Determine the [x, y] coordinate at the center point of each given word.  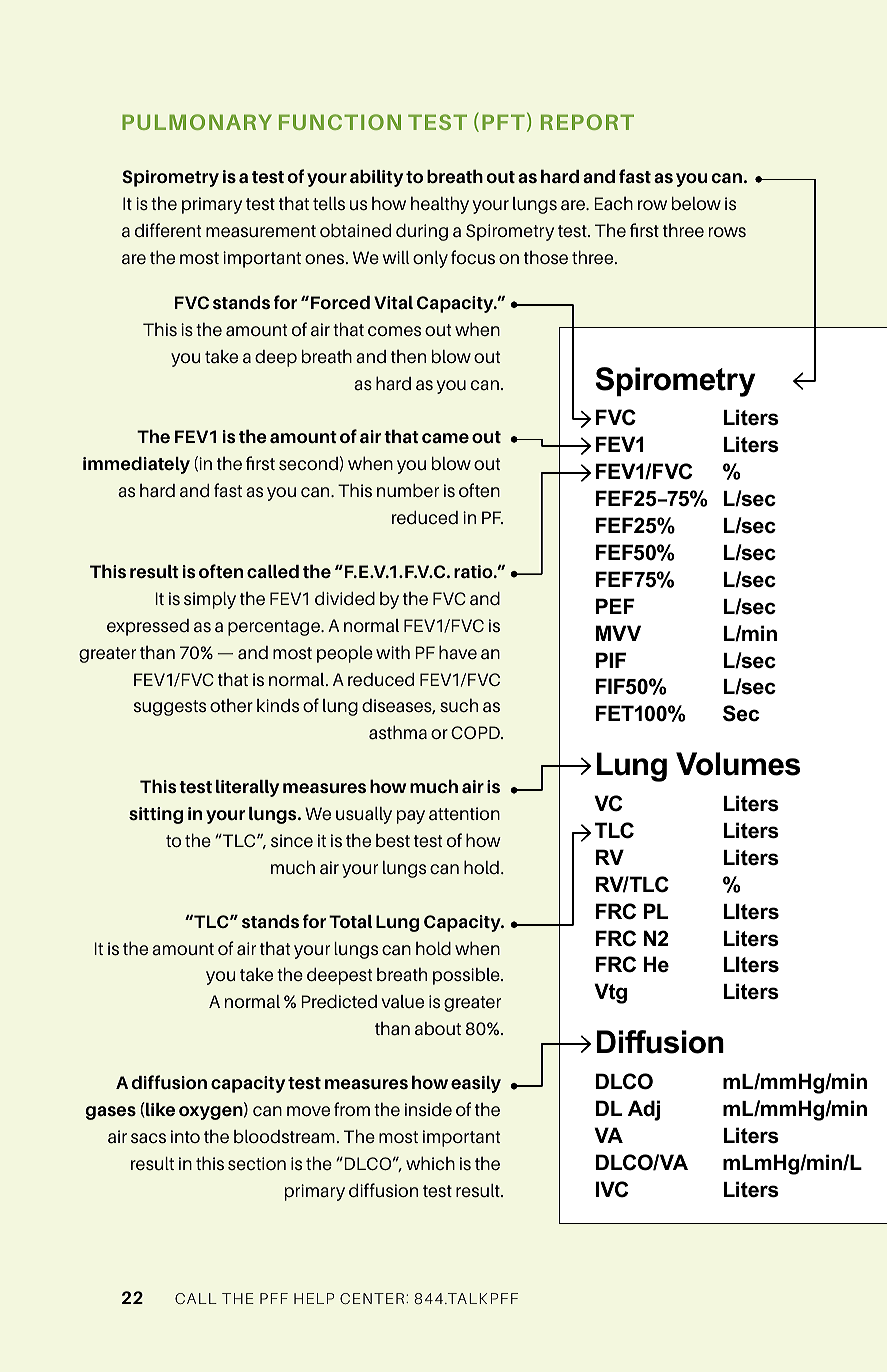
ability [376, 178]
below [696, 204]
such [459, 705]
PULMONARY [197, 122]
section [257, 1163]
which [430, 1163]
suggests [170, 708]
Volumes [738, 764]
